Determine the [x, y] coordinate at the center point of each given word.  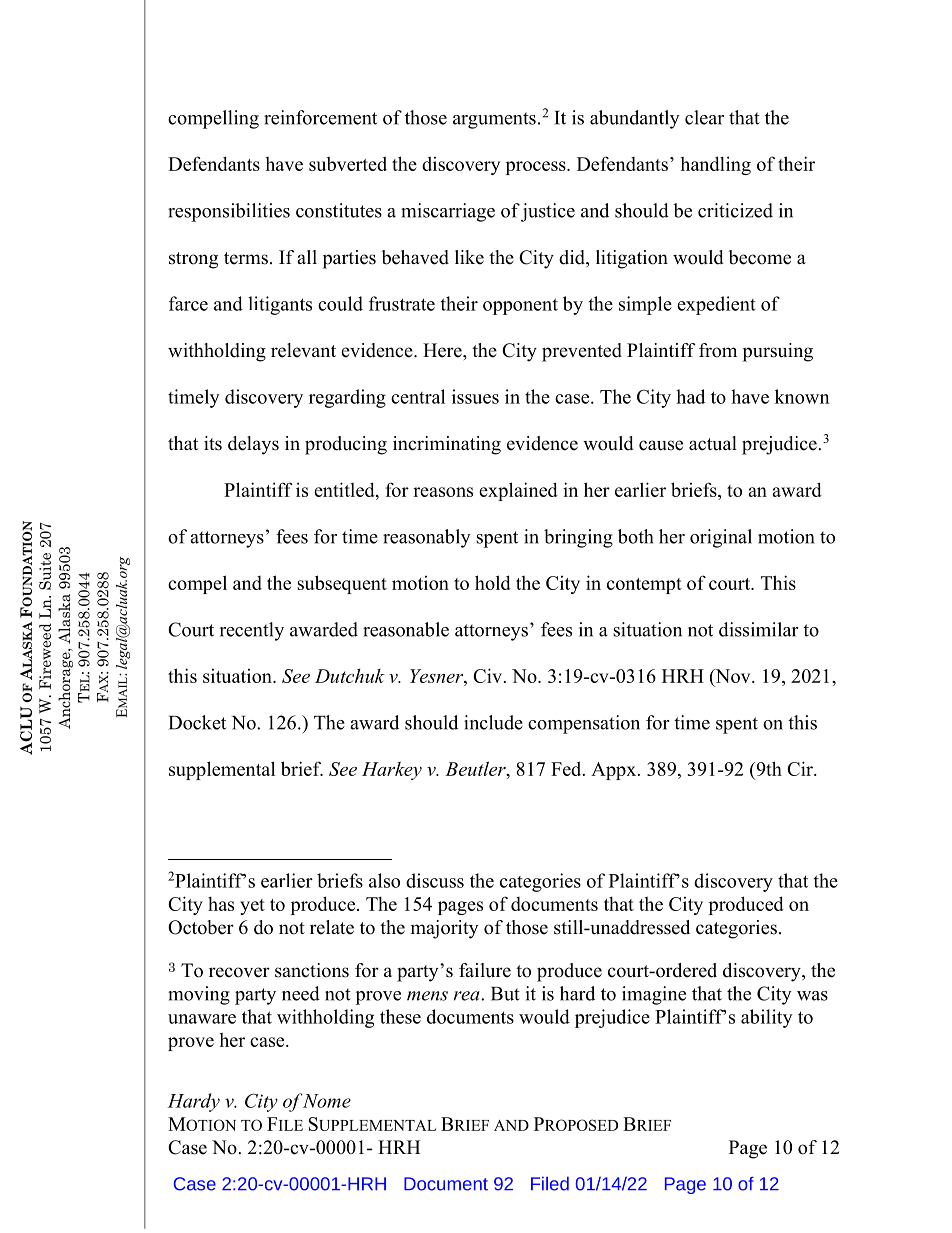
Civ [489, 675]
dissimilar [759, 629]
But [505, 994]
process [537, 168]
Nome [326, 1101]
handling [715, 165]
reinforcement [320, 117]
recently [251, 631]
